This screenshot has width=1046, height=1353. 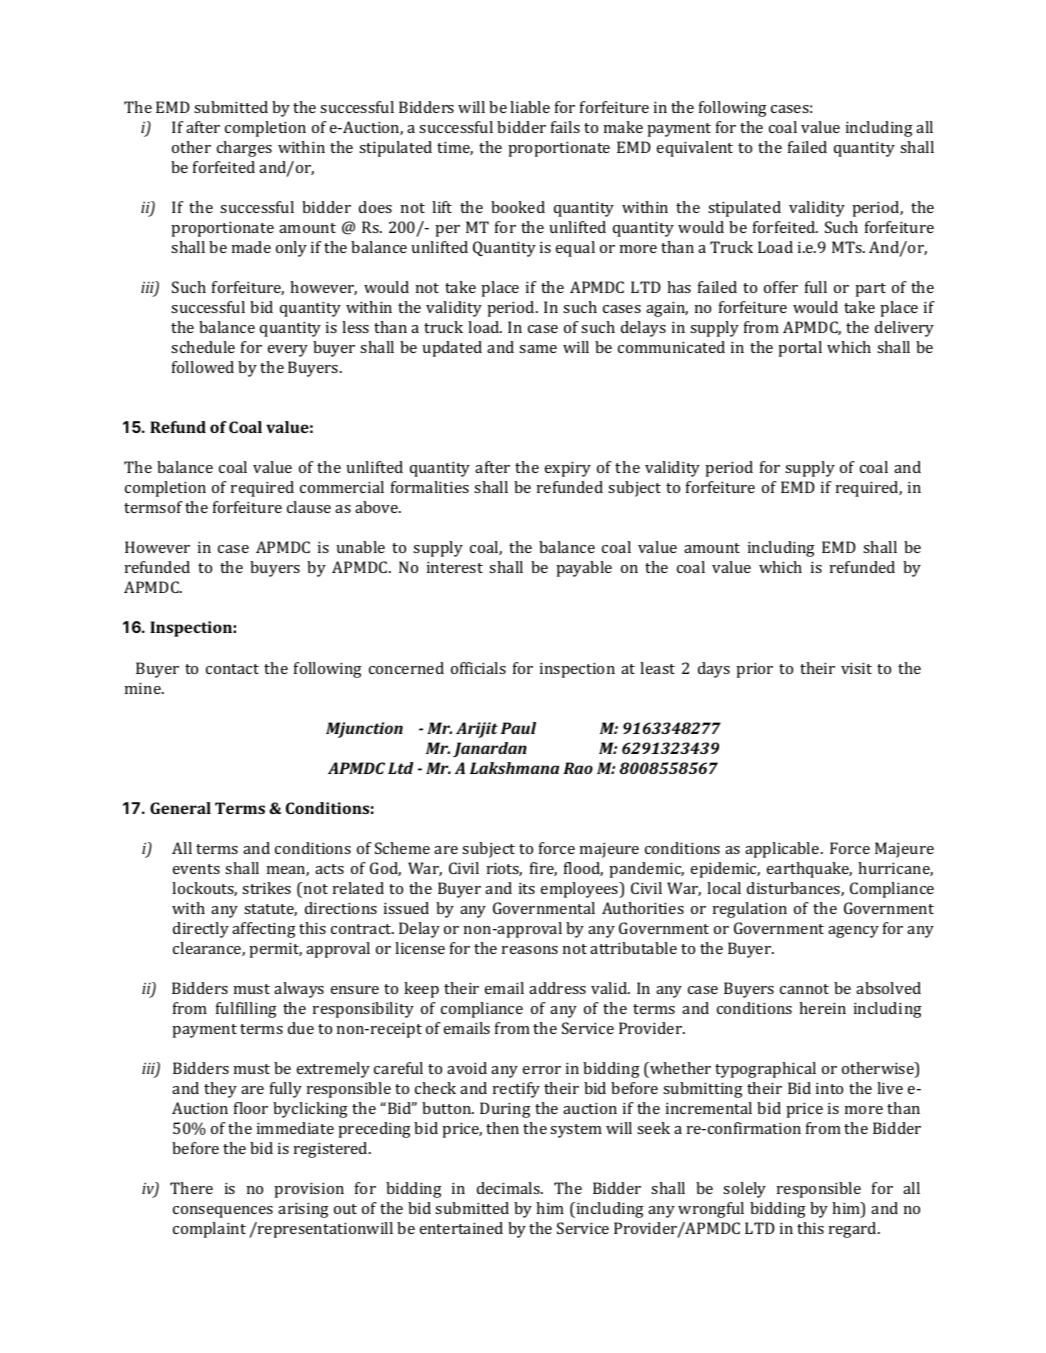 What do you see at coordinates (568, 469) in the screenshot?
I see `expiry` at bounding box center [568, 469].
